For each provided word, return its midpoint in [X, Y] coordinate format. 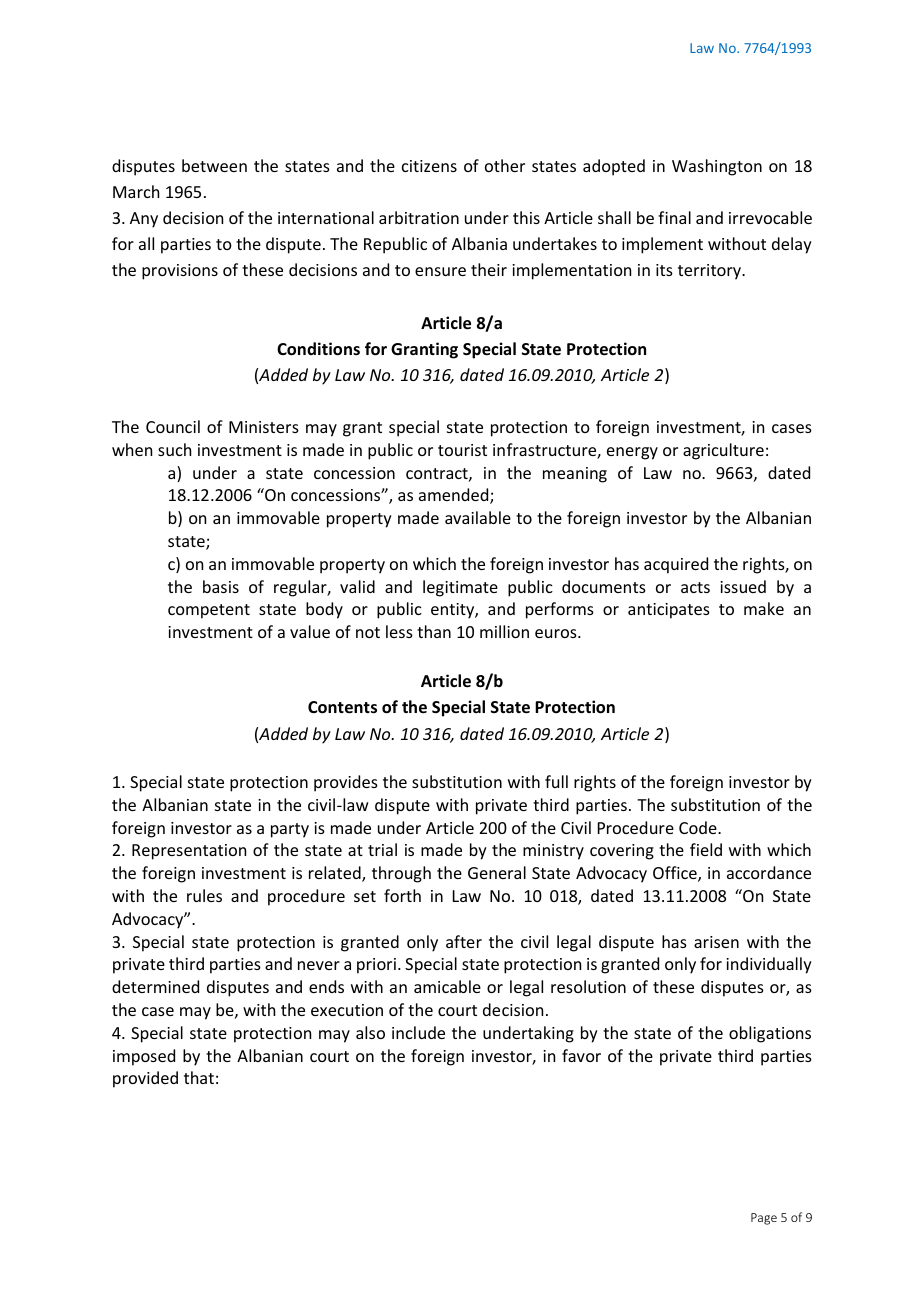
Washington [717, 167]
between [214, 165]
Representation [189, 852]
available [478, 517]
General [497, 872]
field [706, 849]
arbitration [419, 217]
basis [221, 586]
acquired [676, 565]
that [199, 1077]
